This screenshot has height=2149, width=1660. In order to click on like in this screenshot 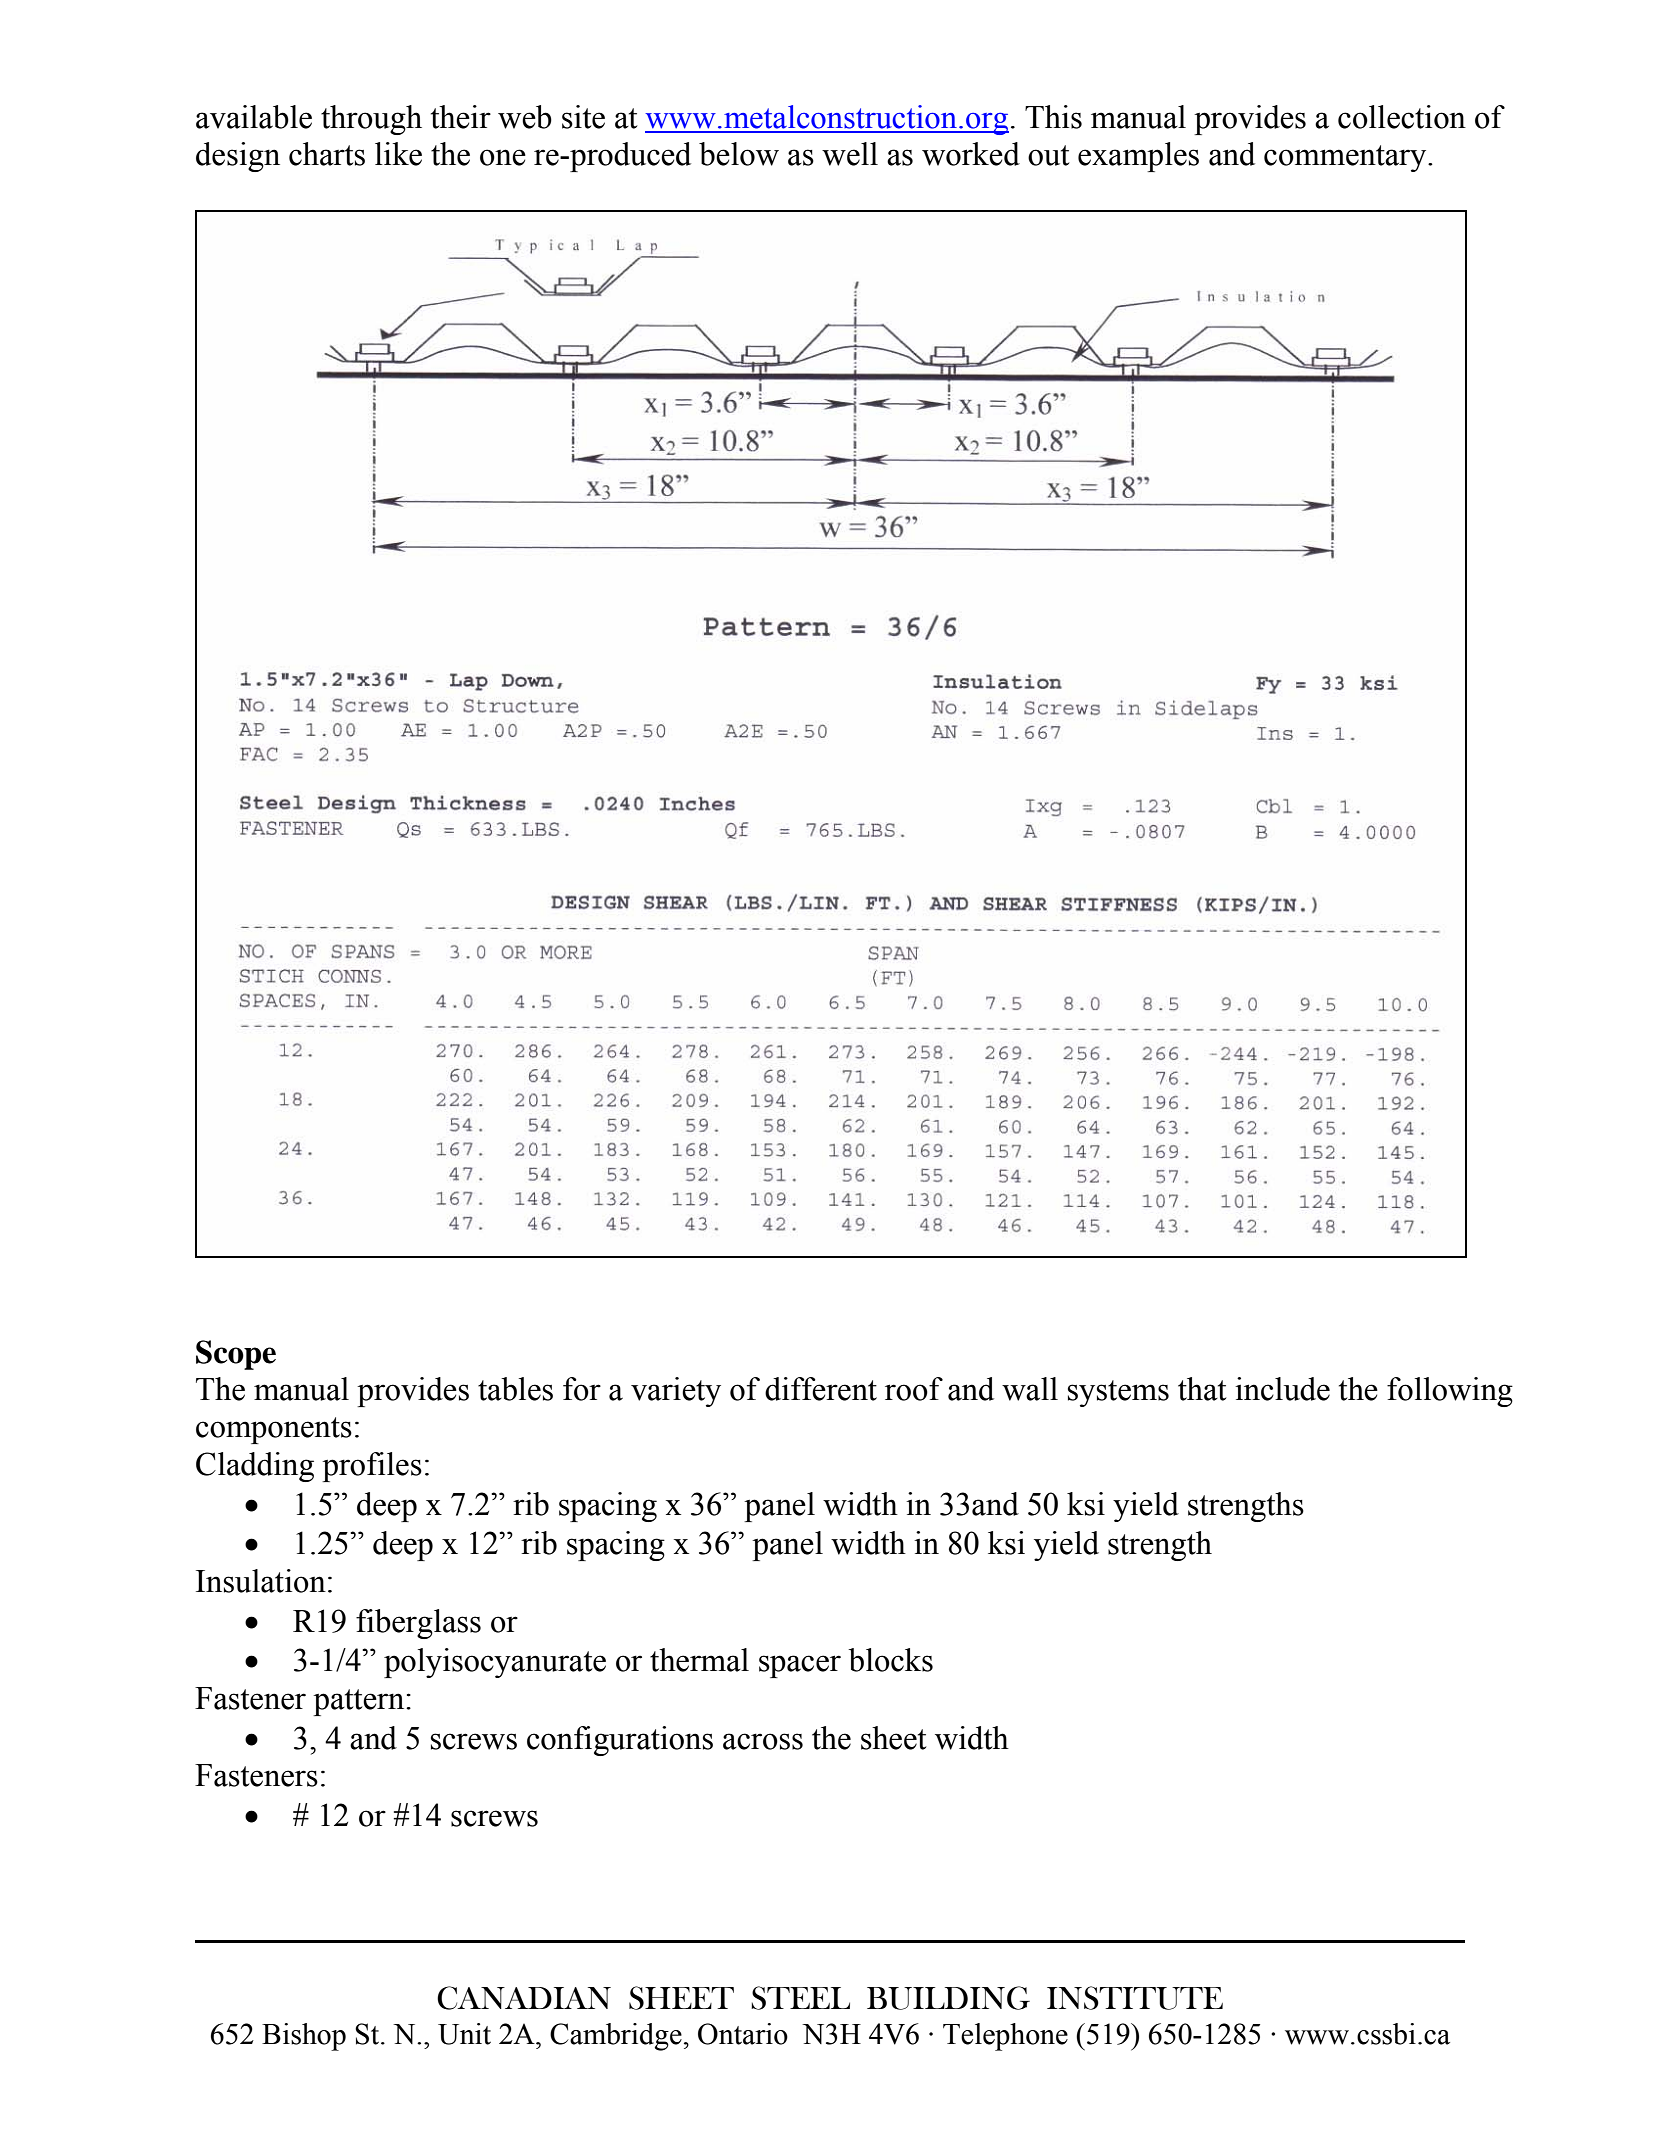, I will do `click(398, 154)`.
